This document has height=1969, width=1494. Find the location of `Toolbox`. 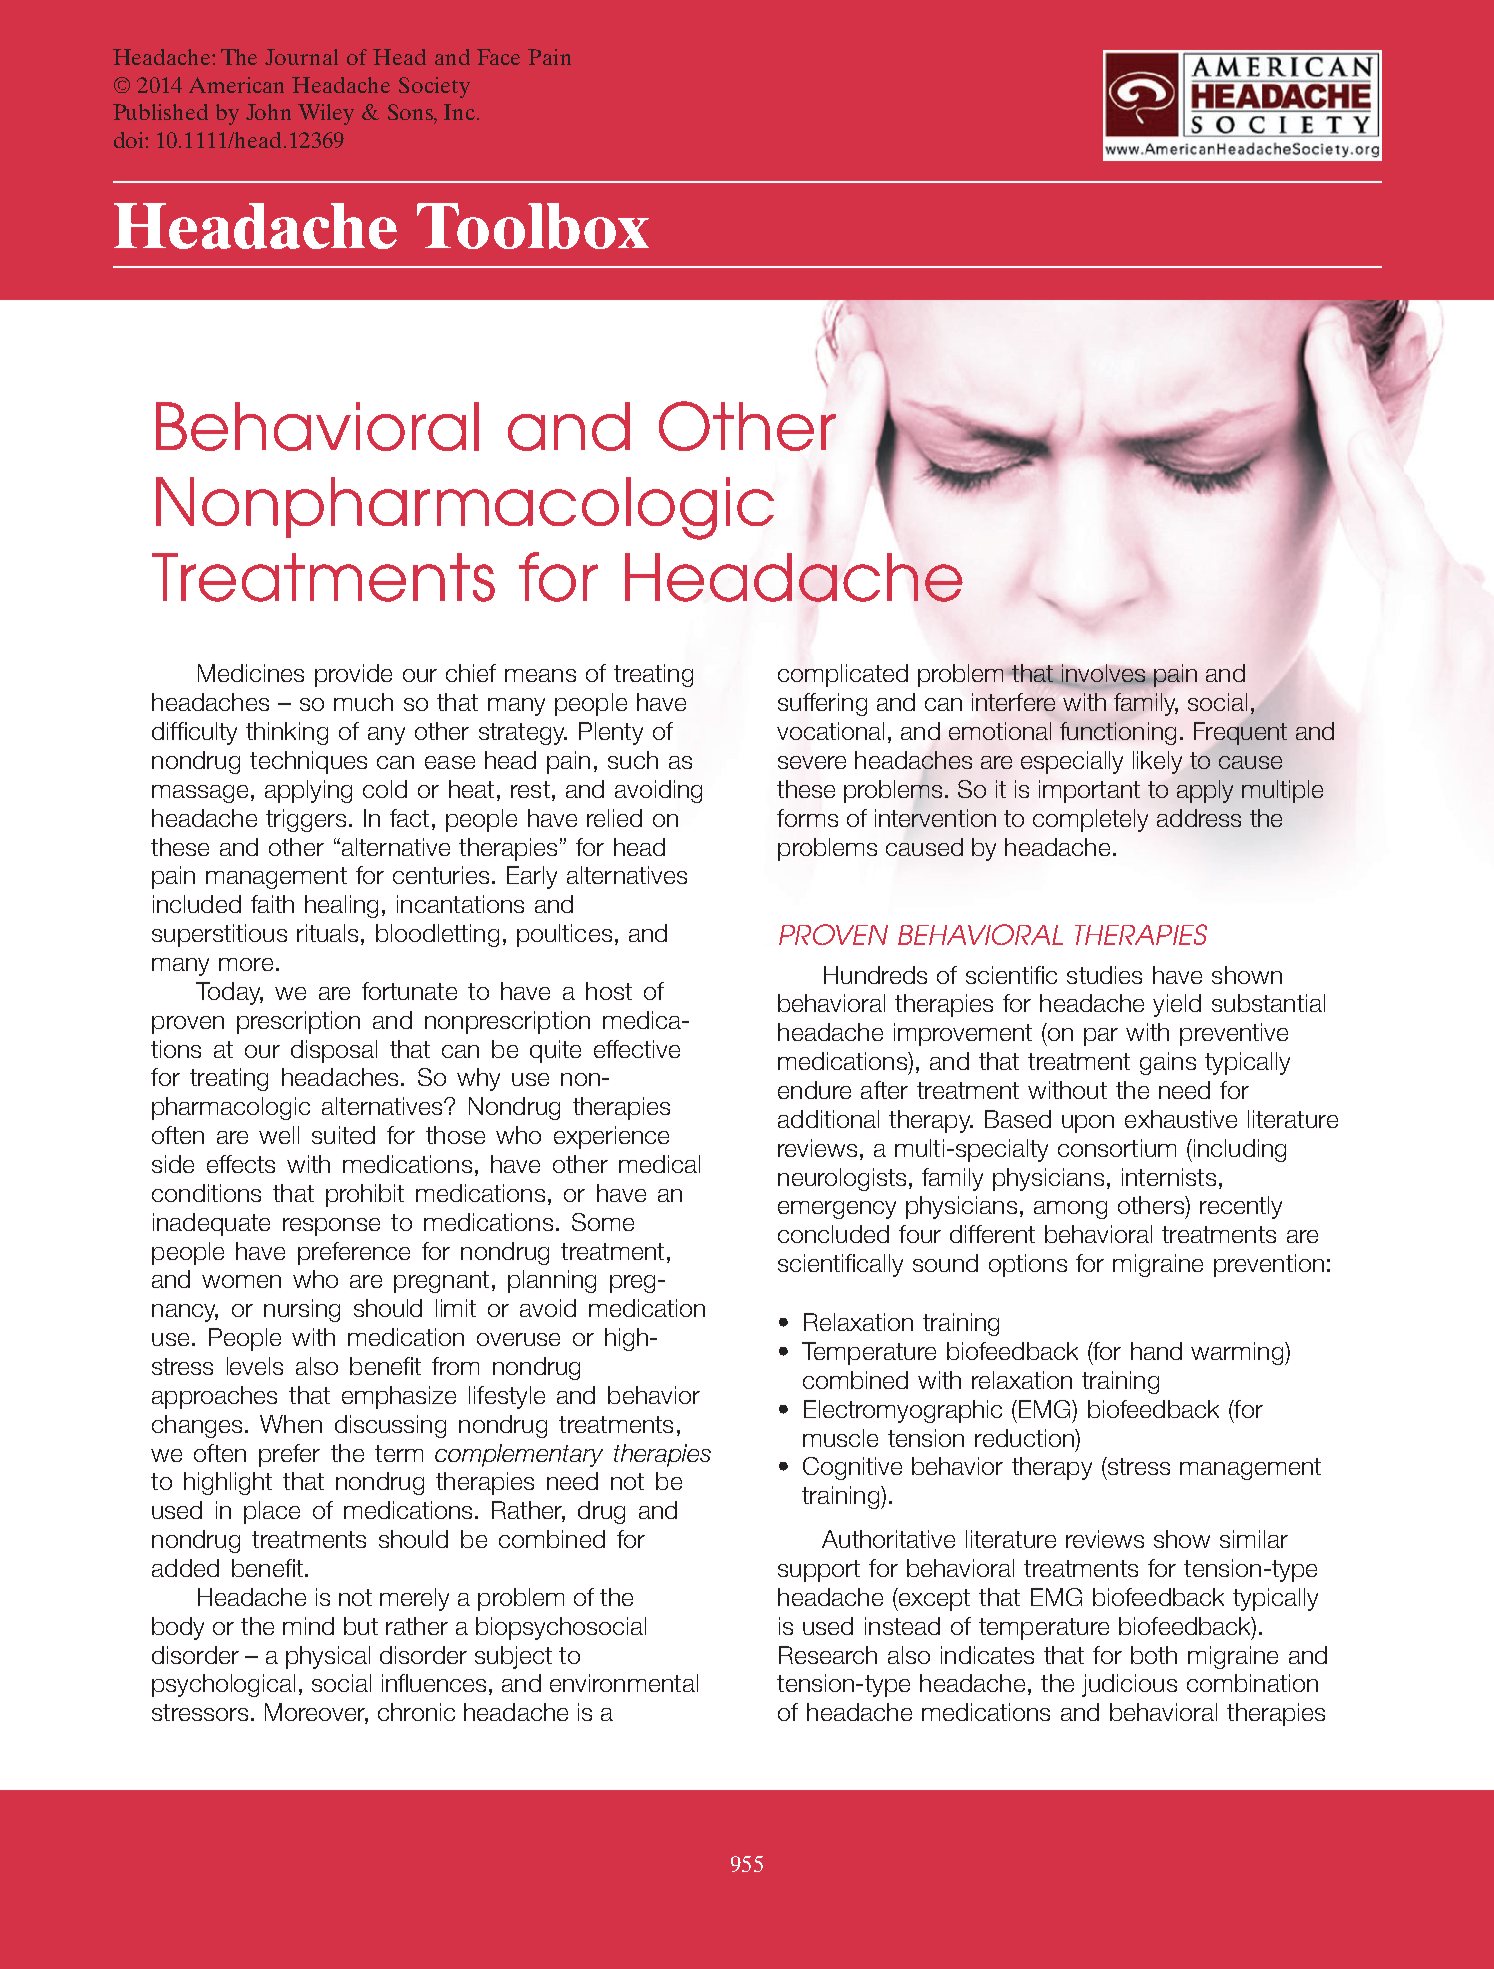

Toolbox is located at coordinates (533, 226).
